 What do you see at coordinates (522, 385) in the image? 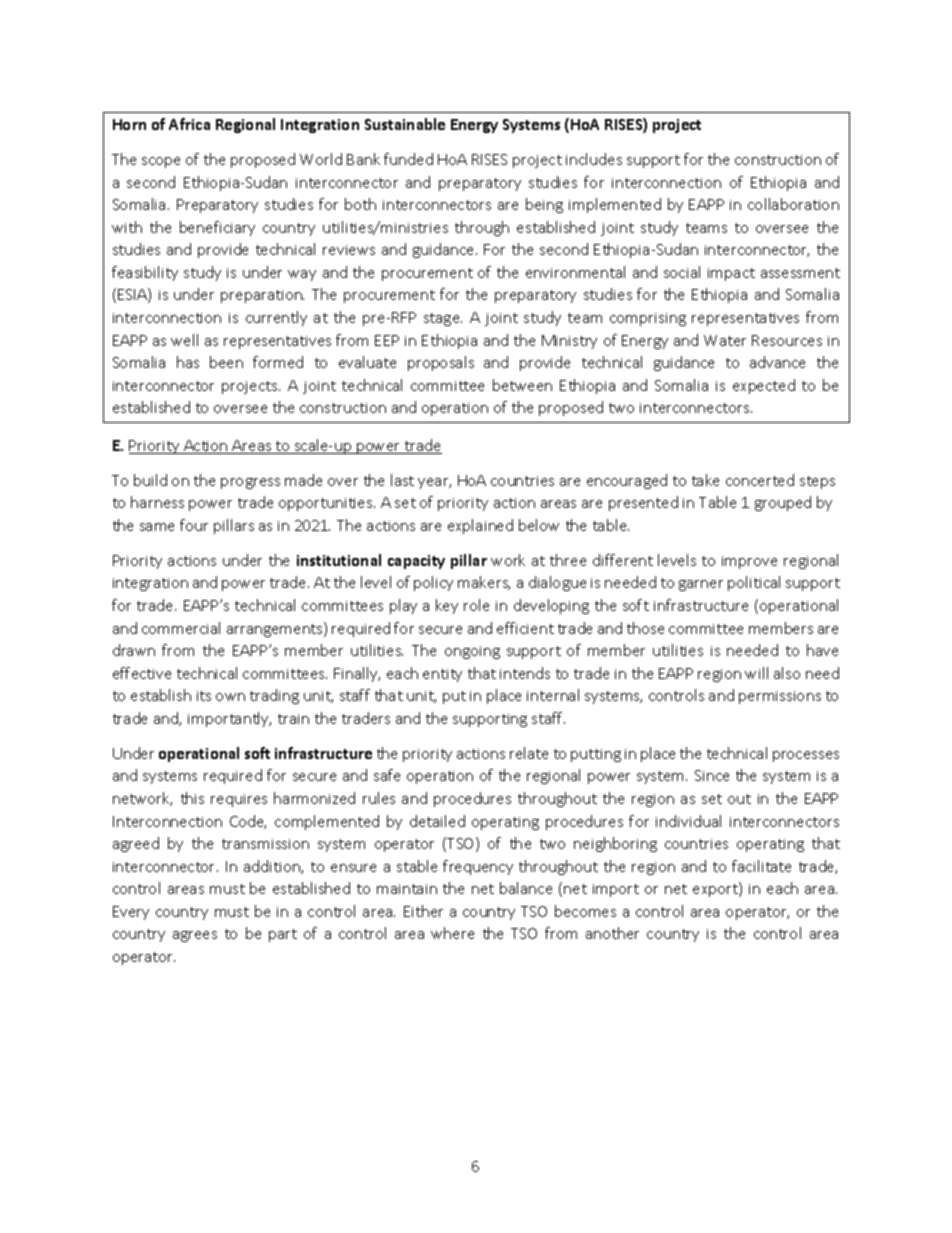
I see `between` at bounding box center [522, 385].
